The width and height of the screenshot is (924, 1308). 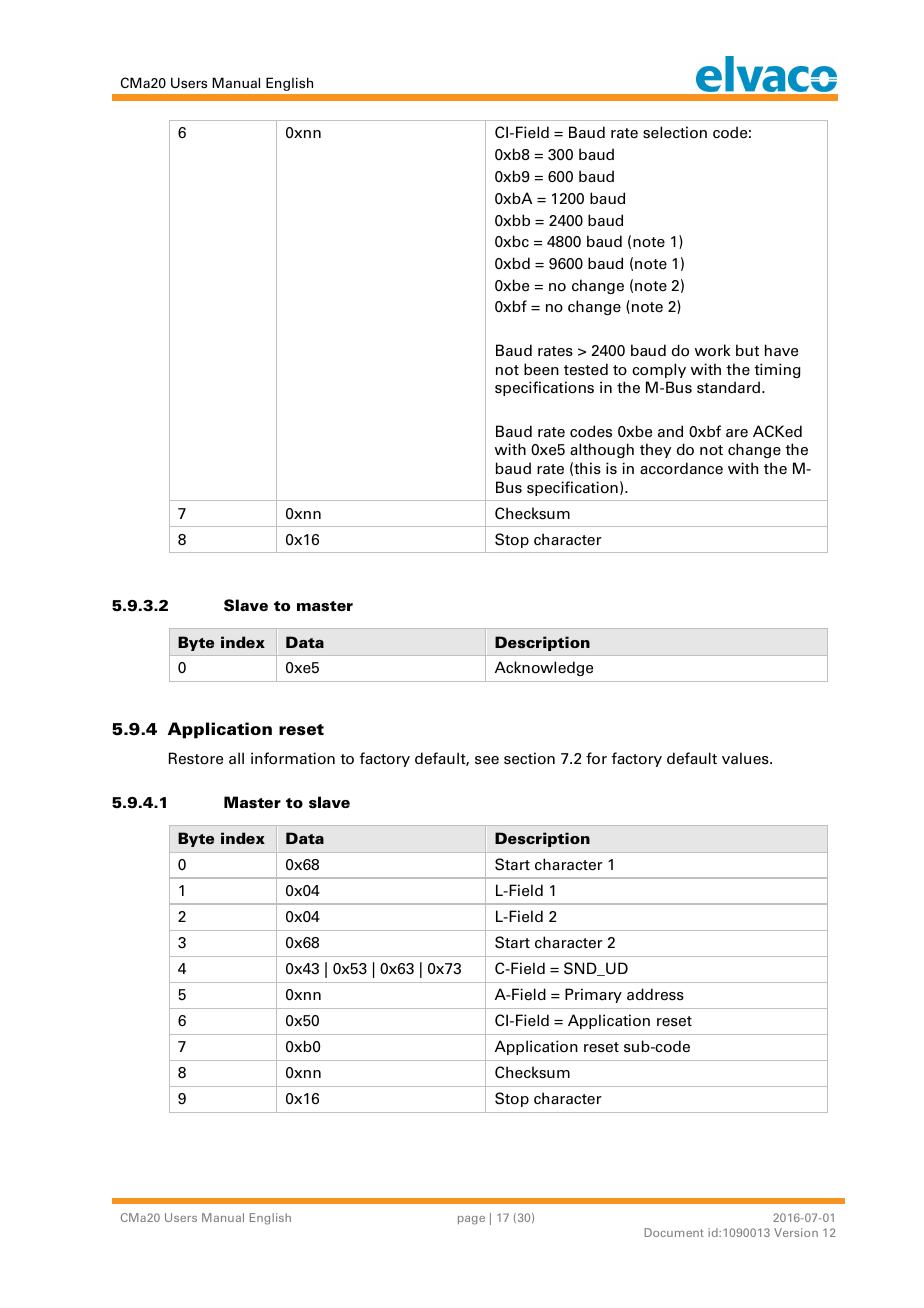 What do you see at coordinates (681, 468) in the screenshot?
I see `accordance` at bounding box center [681, 468].
